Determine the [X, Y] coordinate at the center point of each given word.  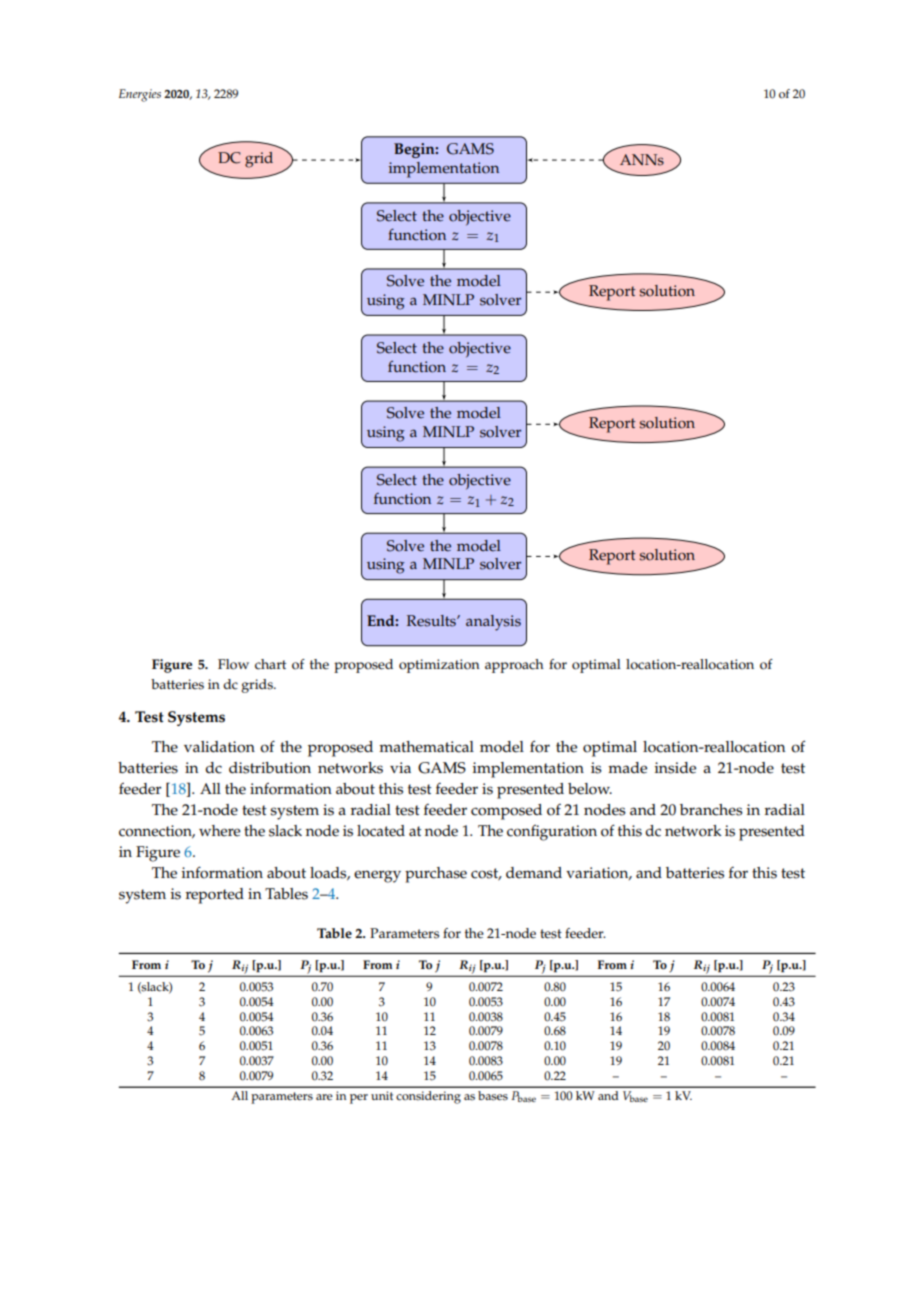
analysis [493, 623]
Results [432, 621]
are [324, 1097]
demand [534, 873]
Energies [140, 95]
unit [382, 1095]
